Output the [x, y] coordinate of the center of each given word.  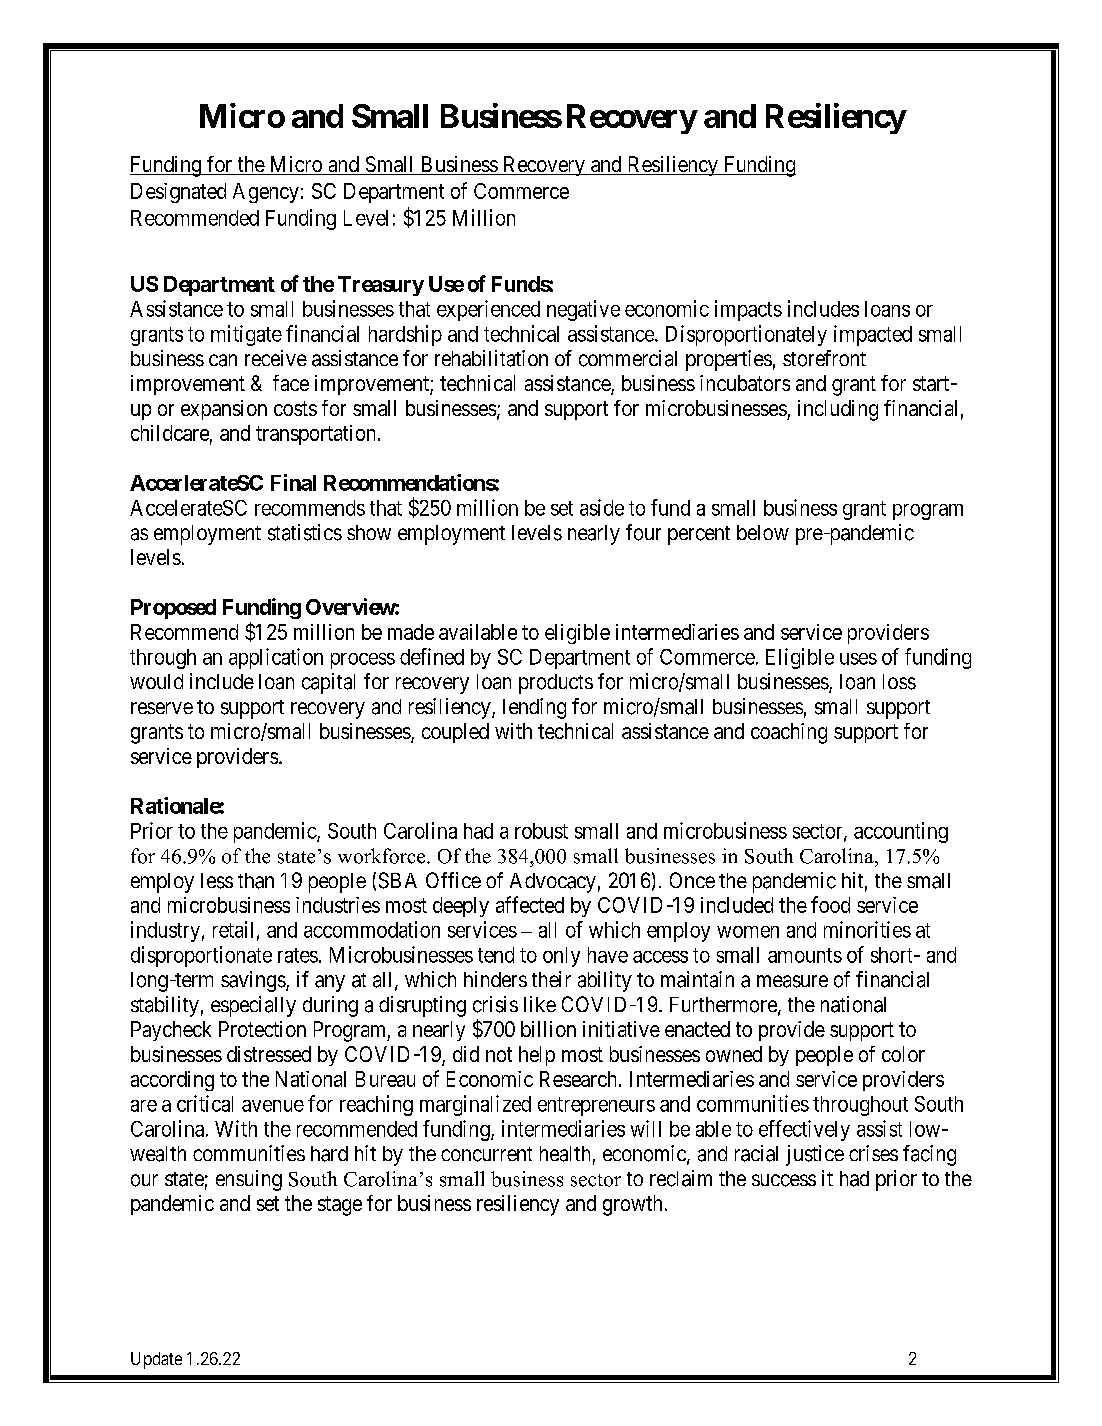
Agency [266, 193]
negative [583, 310]
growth [632, 1205]
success [784, 1180]
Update [156, 1360]
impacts [748, 310]
